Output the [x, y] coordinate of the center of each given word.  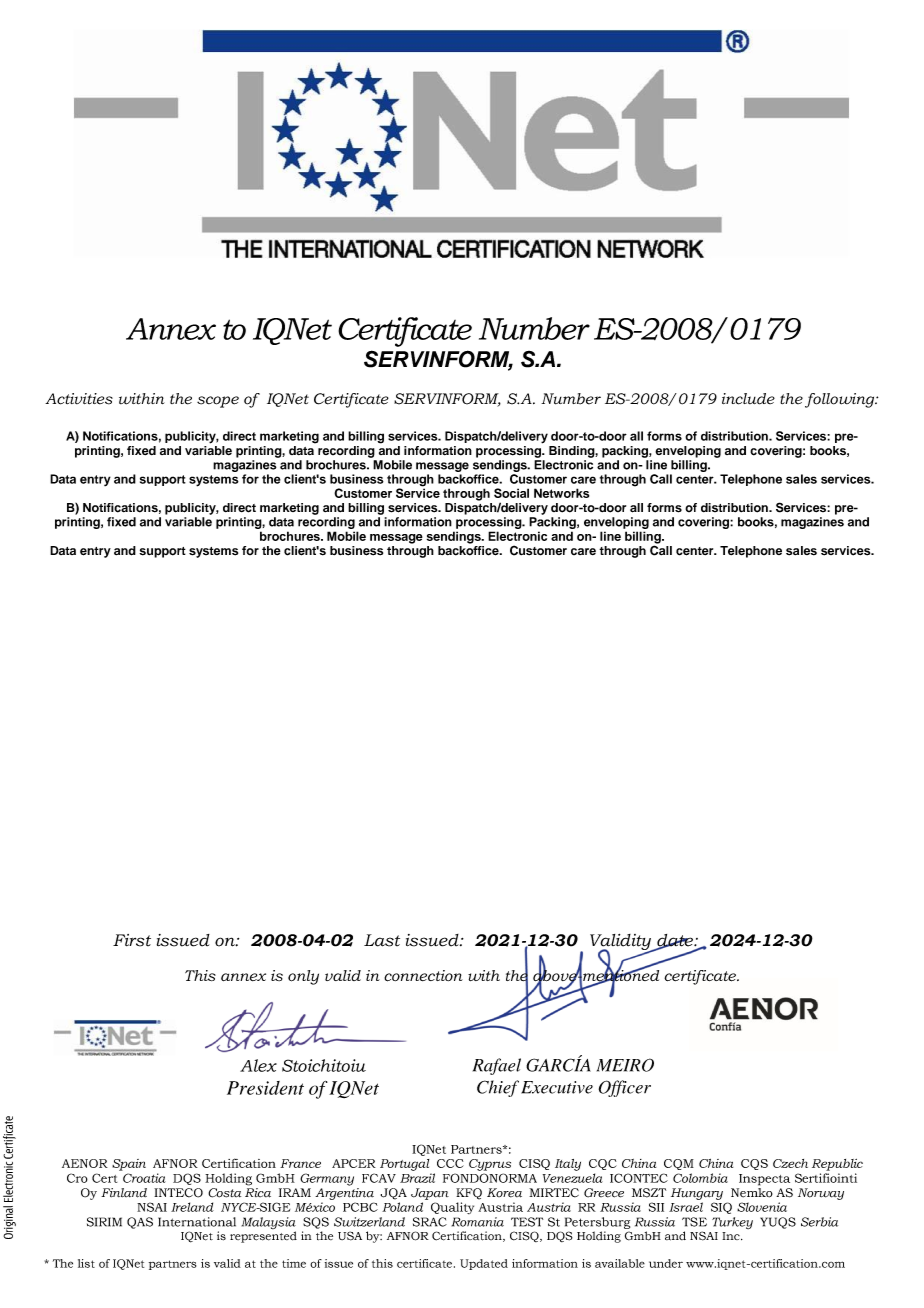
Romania [478, 1222]
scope [218, 402]
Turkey [732, 1223]
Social [511, 493]
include [748, 399]
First [132, 940]
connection [423, 976]
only [303, 977]
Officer [625, 1088]
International [197, 1222]
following [841, 400]
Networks [561, 493]
